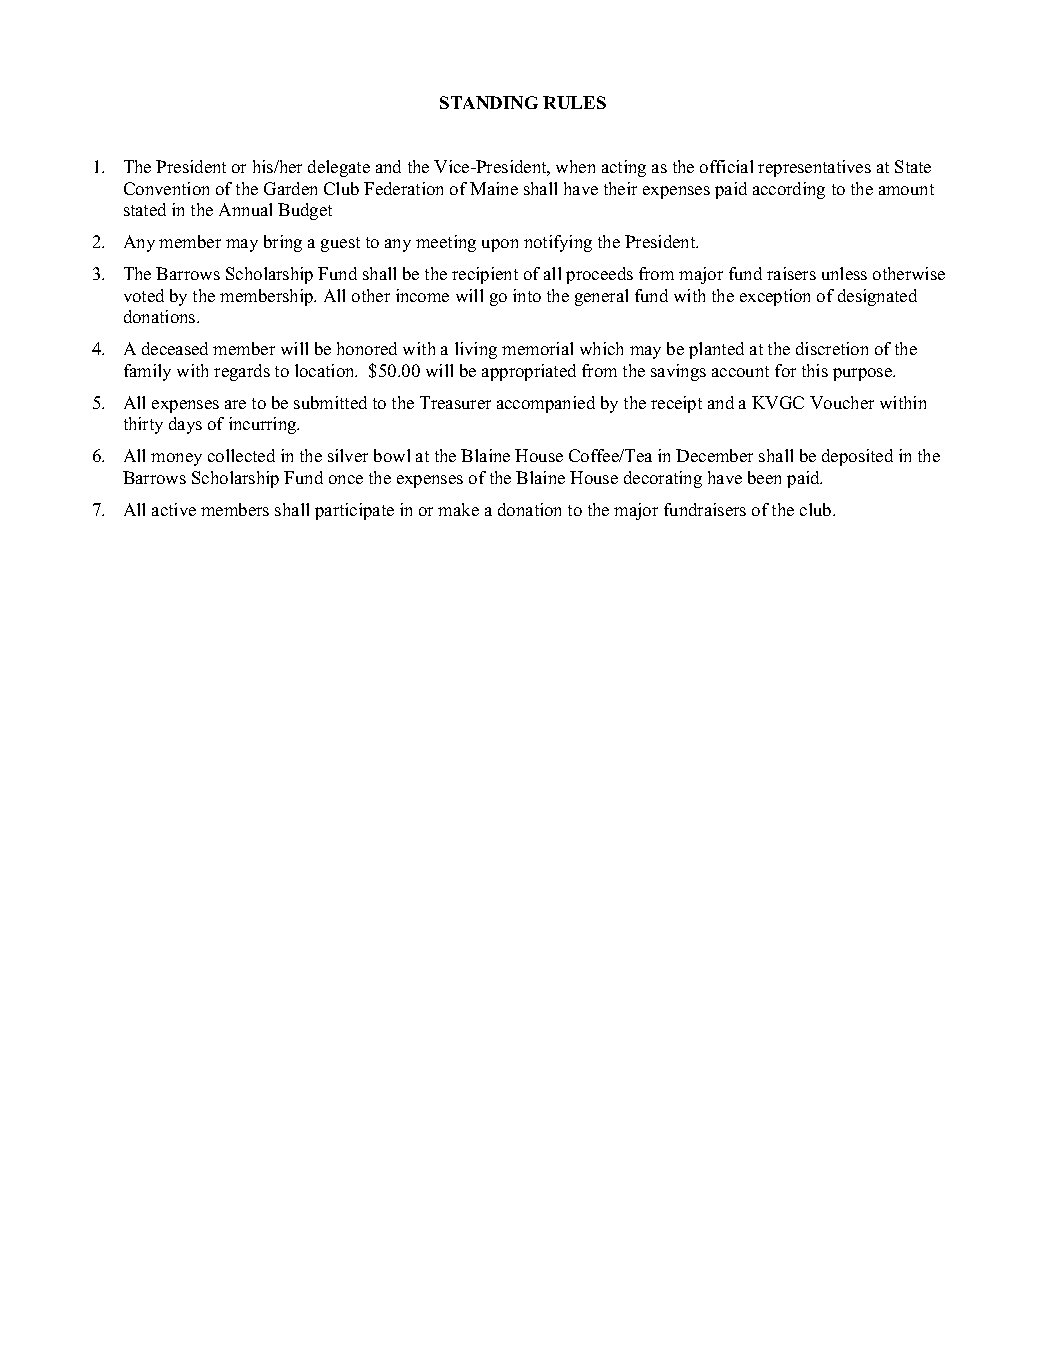  I want to click on delegate, so click(339, 168).
